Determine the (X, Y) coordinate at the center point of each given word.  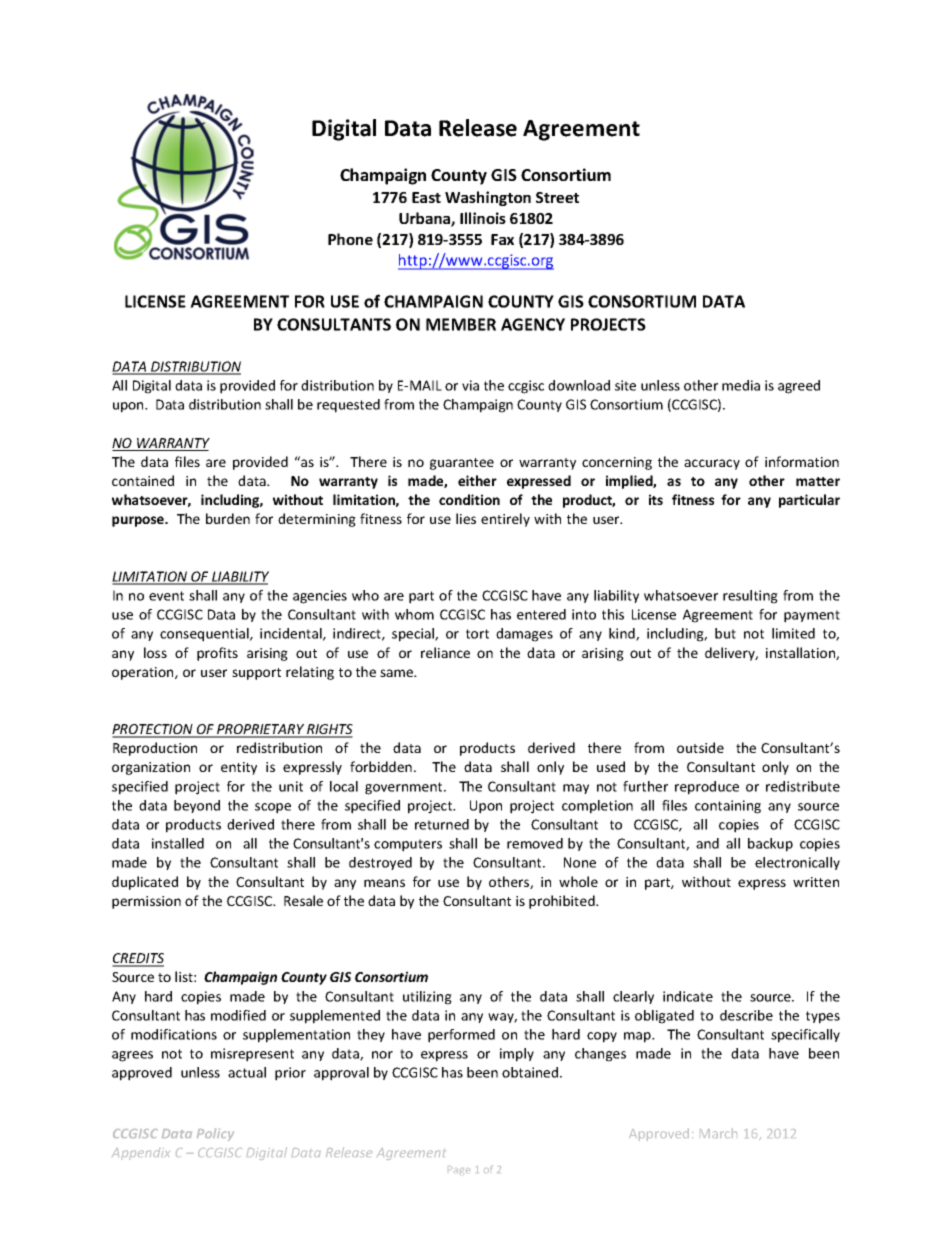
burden (228, 518)
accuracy (712, 464)
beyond (197, 806)
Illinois (483, 218)
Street (557, 197)
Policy (215, 1134)
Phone (350, 239)
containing (728, 807)
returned (442, 824)
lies (466, 518)
